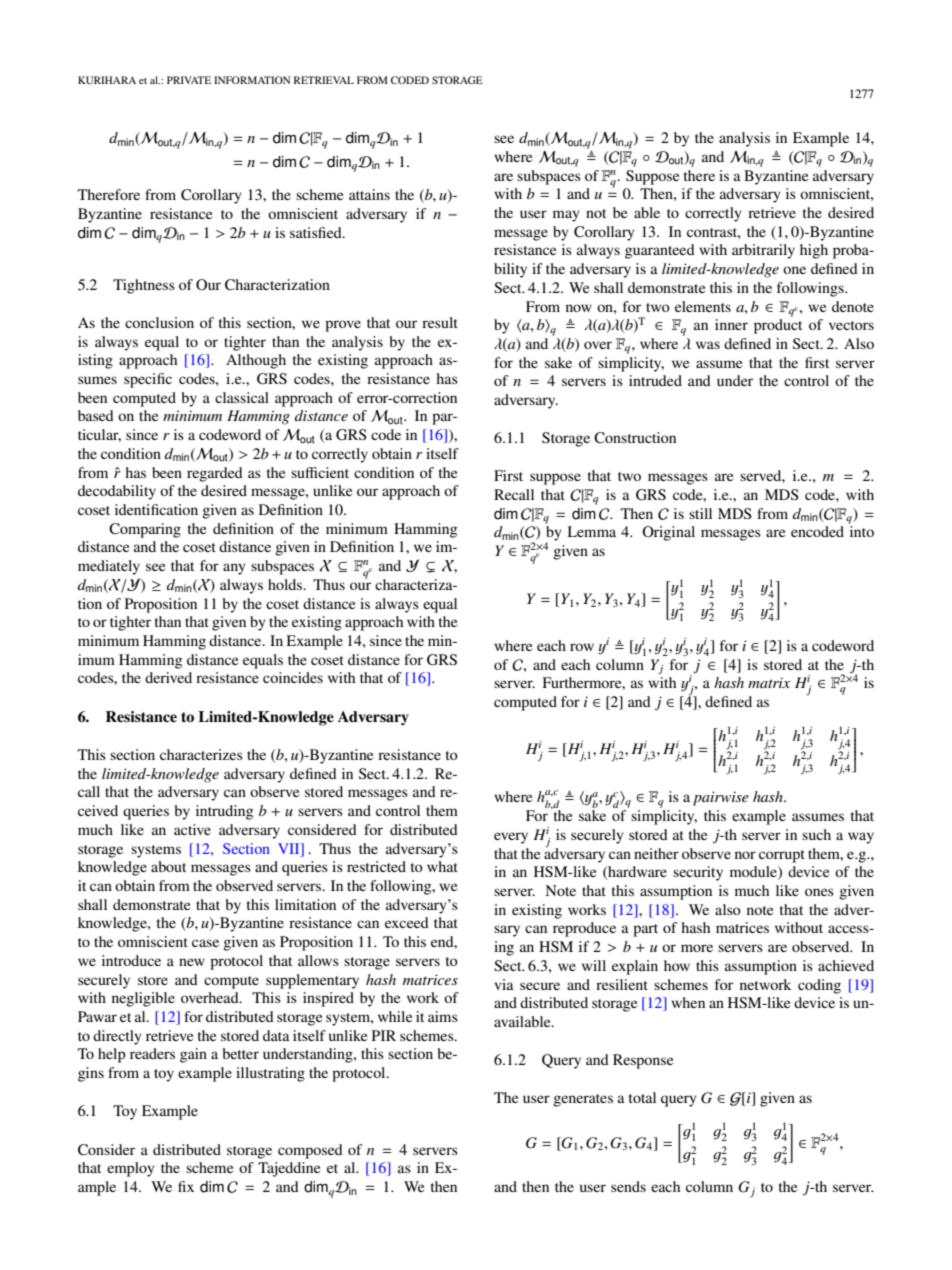 The width and height of the image is (952, 1270). Describe the element at coordinates (700, 513) in the image. I see `still` at that location.
